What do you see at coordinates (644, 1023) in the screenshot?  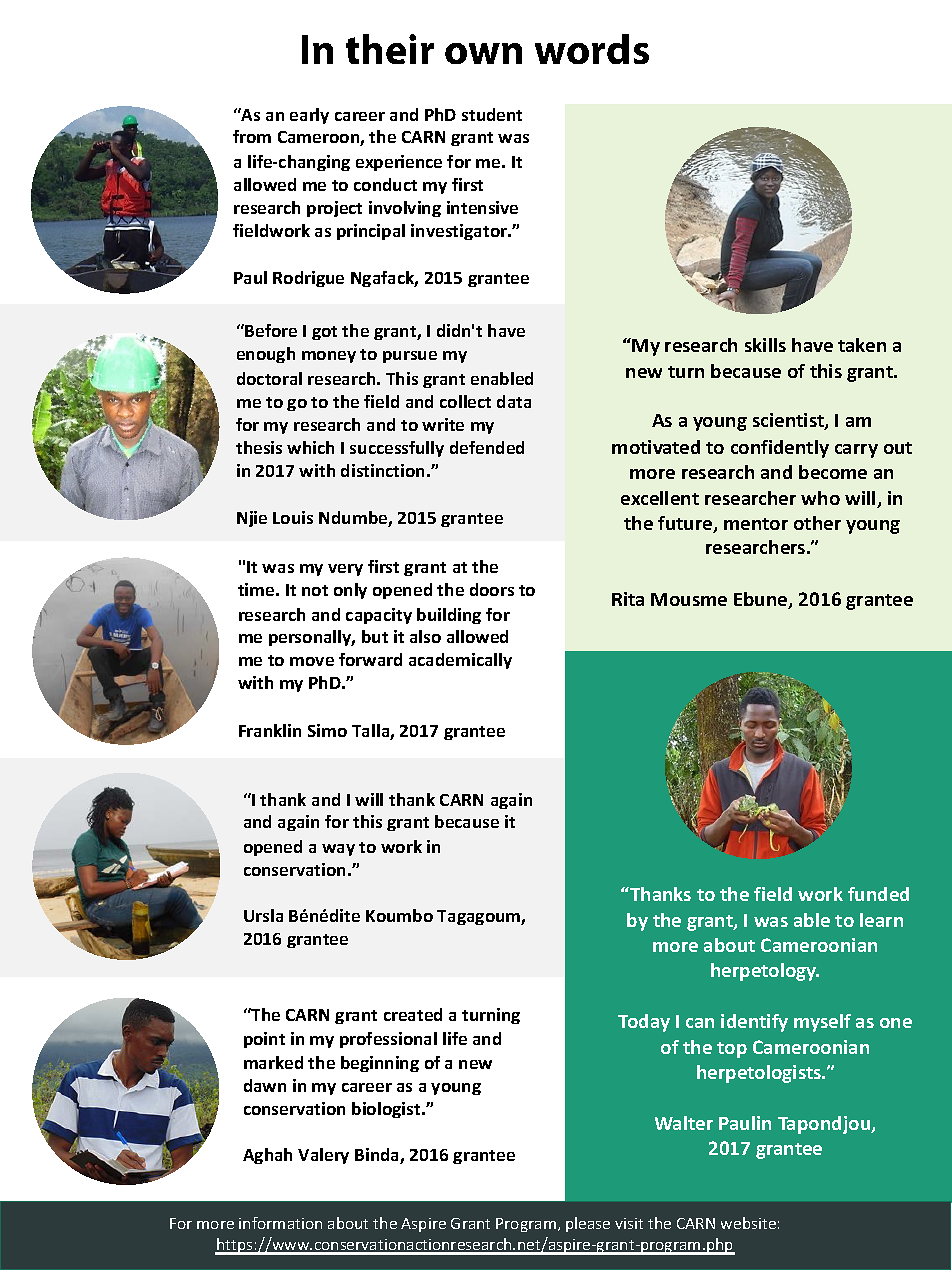 I see `Today` at bounding box center [644, 1023].
